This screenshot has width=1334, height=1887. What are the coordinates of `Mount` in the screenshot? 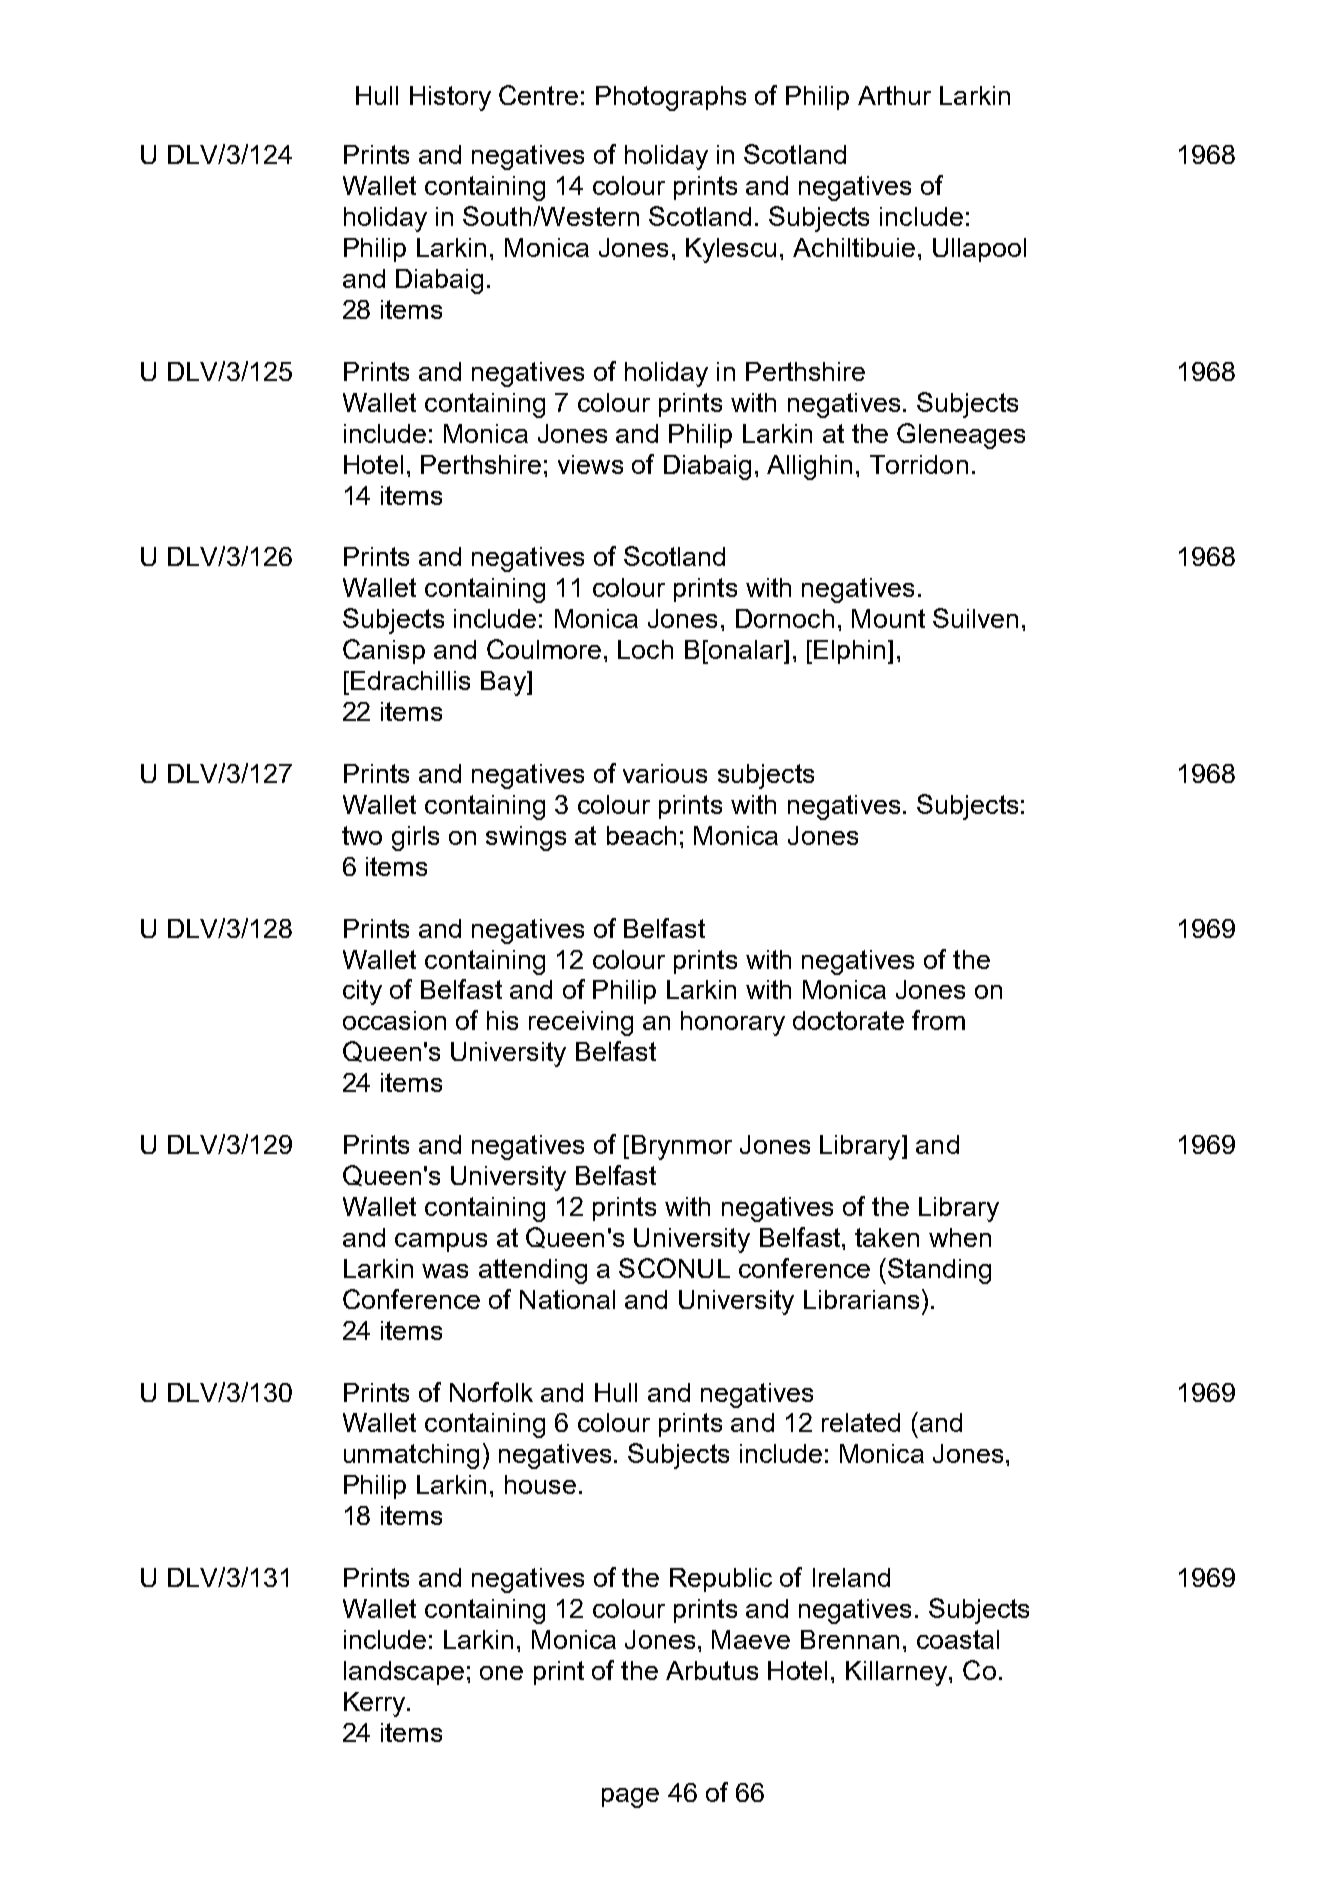 It's located at (888, 618).
